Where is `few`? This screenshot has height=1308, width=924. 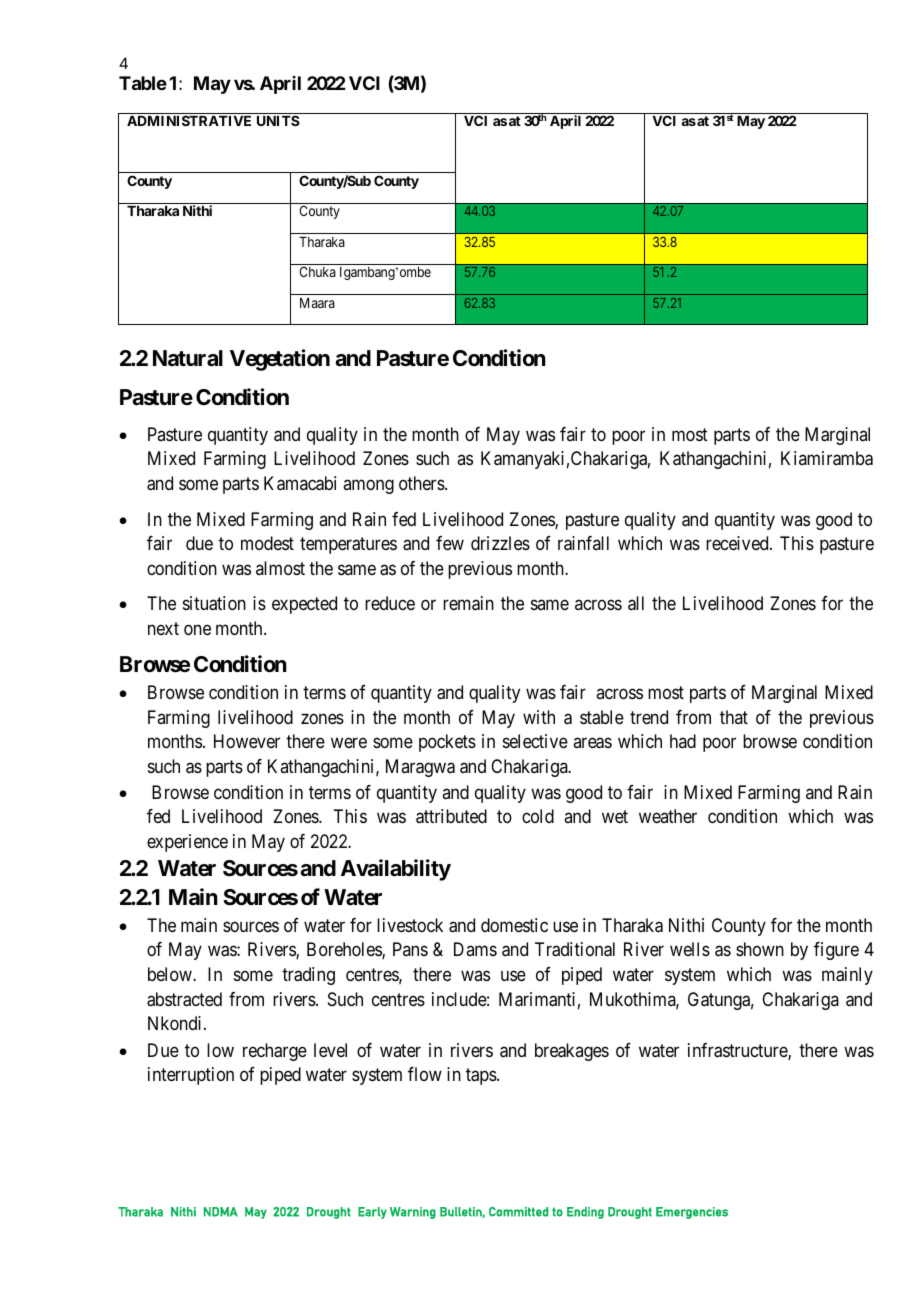
few is located at coordinates (450, 543).
